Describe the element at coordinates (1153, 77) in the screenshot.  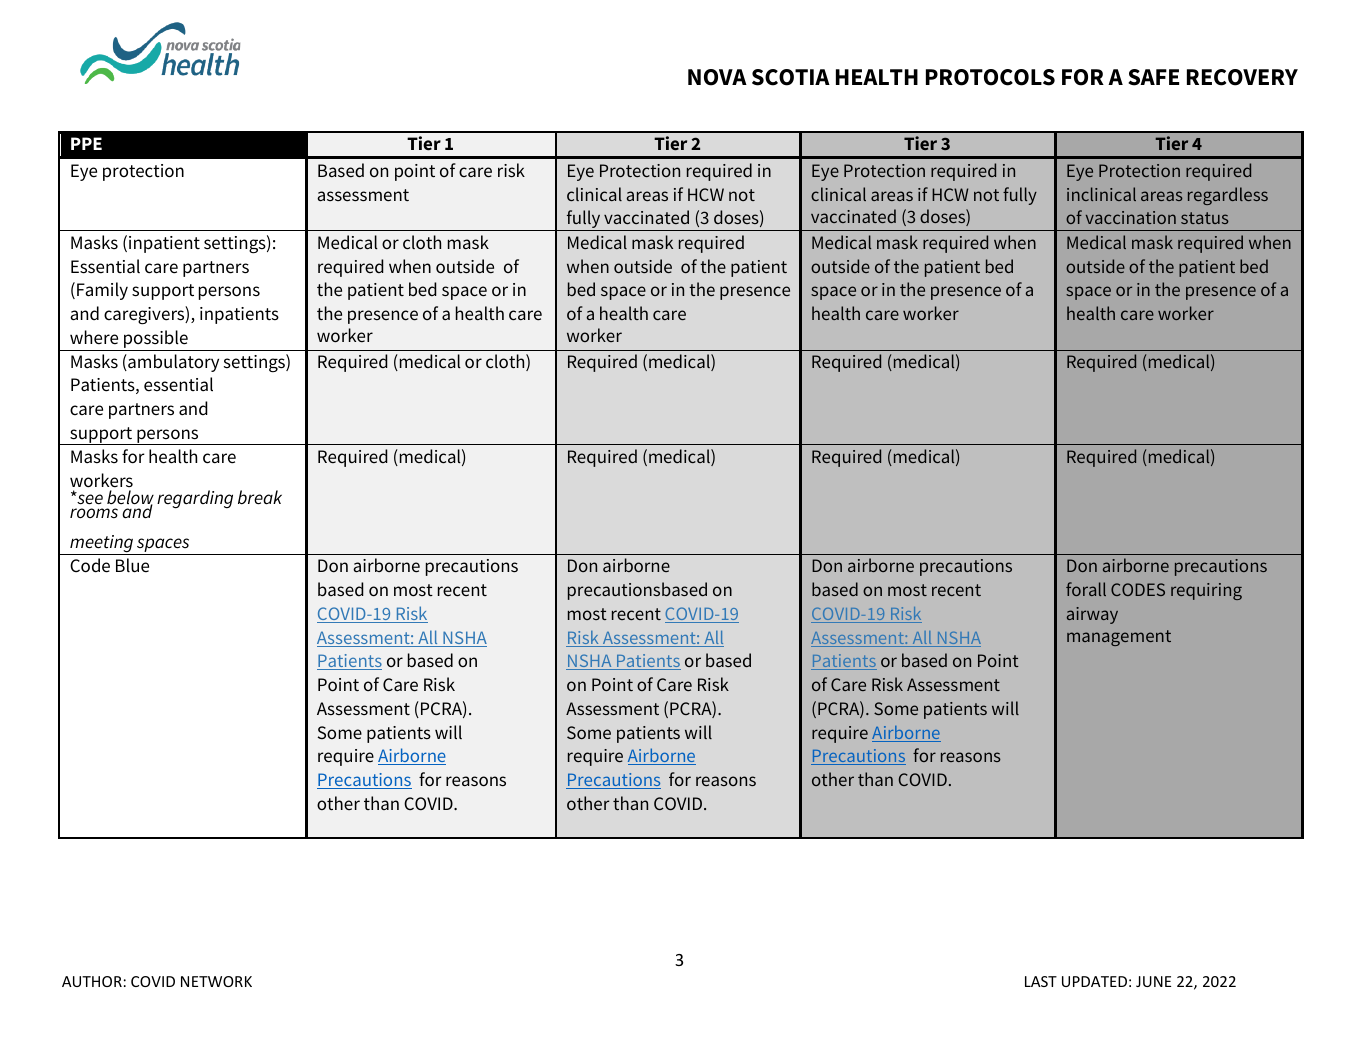
I see `SAFE` at that location.
